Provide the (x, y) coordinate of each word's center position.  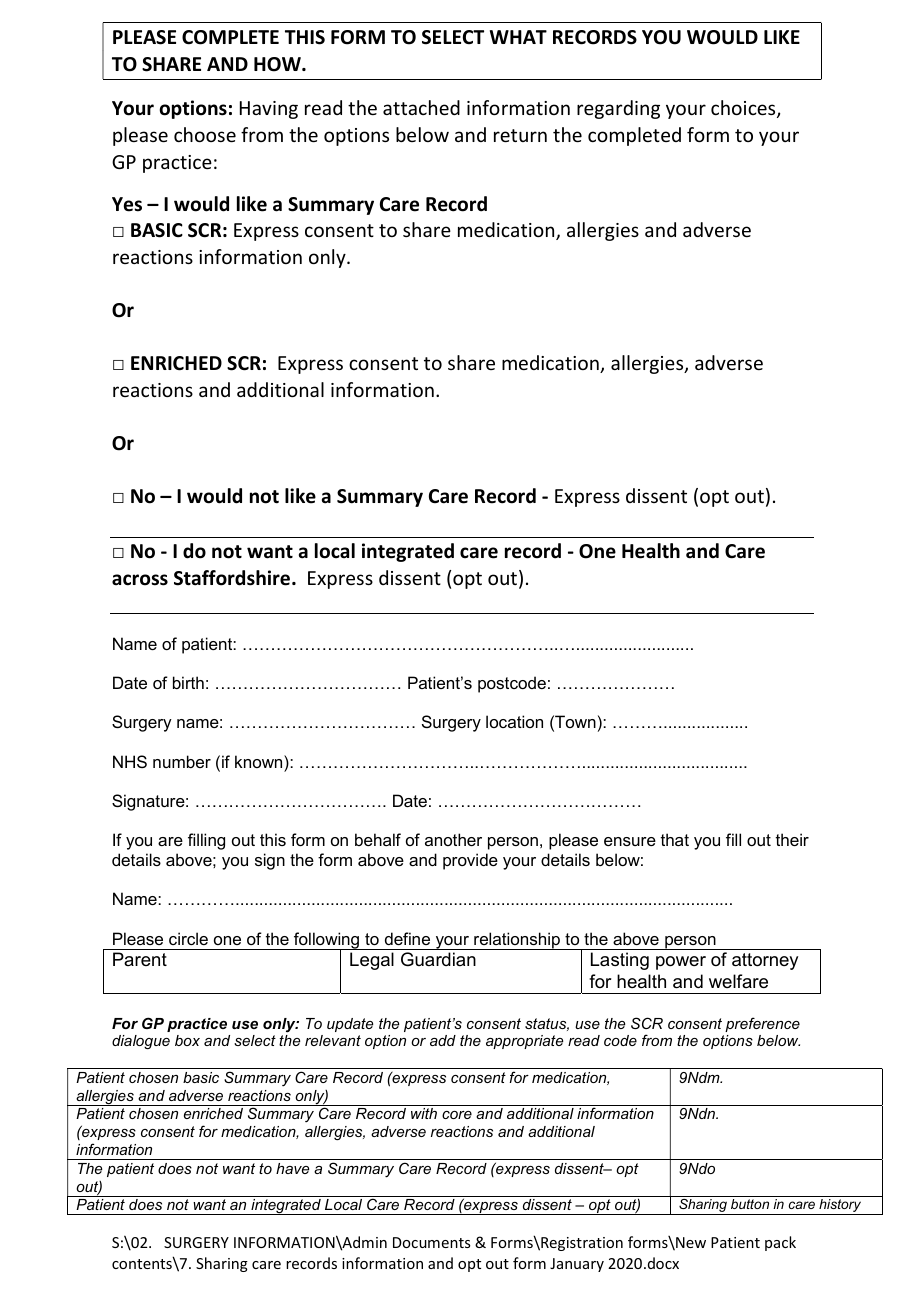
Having (269, 110)
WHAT (518, 37)
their (792, 839)
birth (188, 682)
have (292, 1168)
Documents (431, 1242)
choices (744, 109)
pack (780, 1243)
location (514, 721)
